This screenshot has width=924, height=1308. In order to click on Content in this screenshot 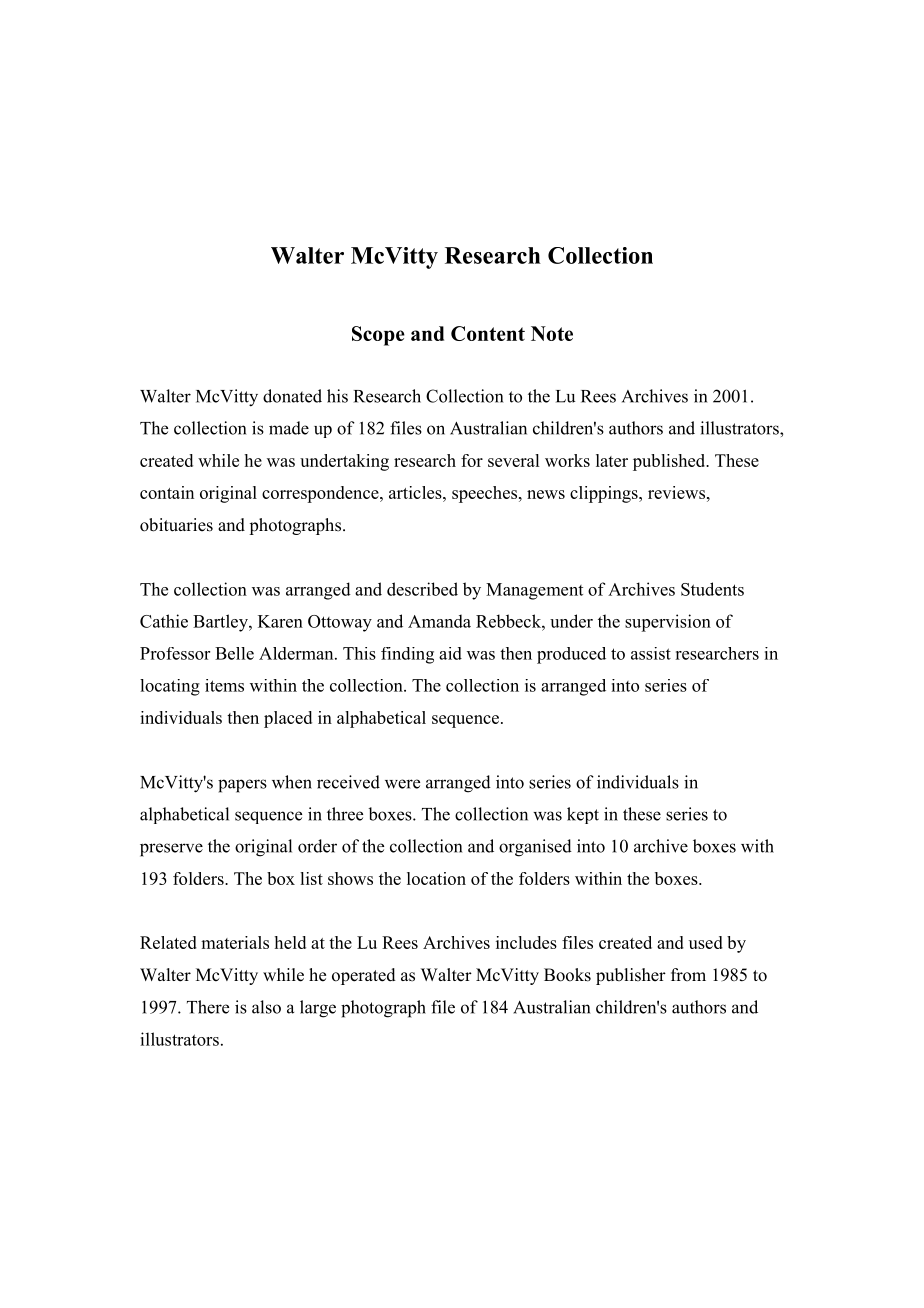, I will do `click(488, 333)`.
